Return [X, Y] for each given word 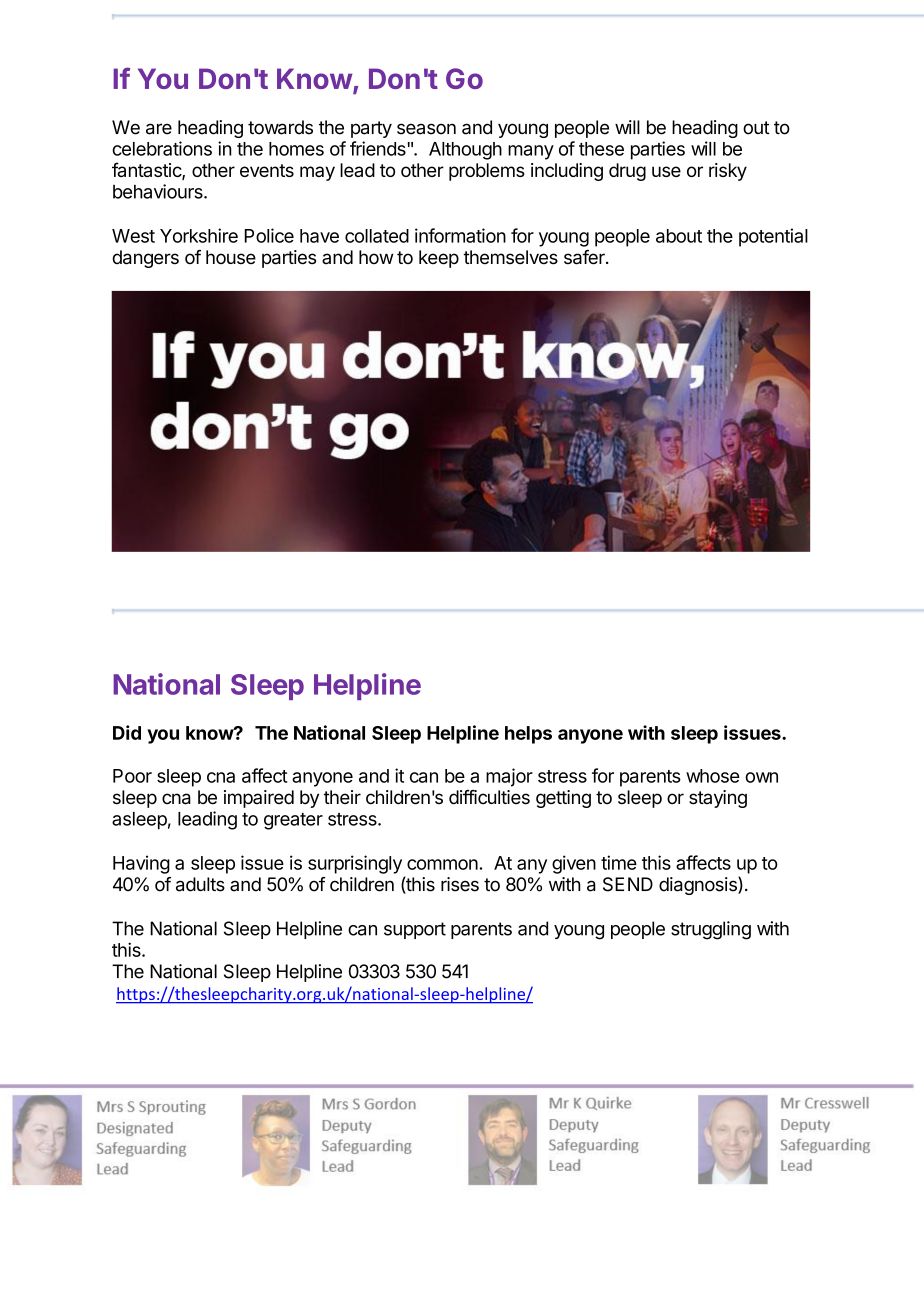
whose [713, 776]
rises [460, 884]
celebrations [162, 148]
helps [528, 735]
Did [127, 732]
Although [465, 151]
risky [728, 172]
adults [200, 884]
